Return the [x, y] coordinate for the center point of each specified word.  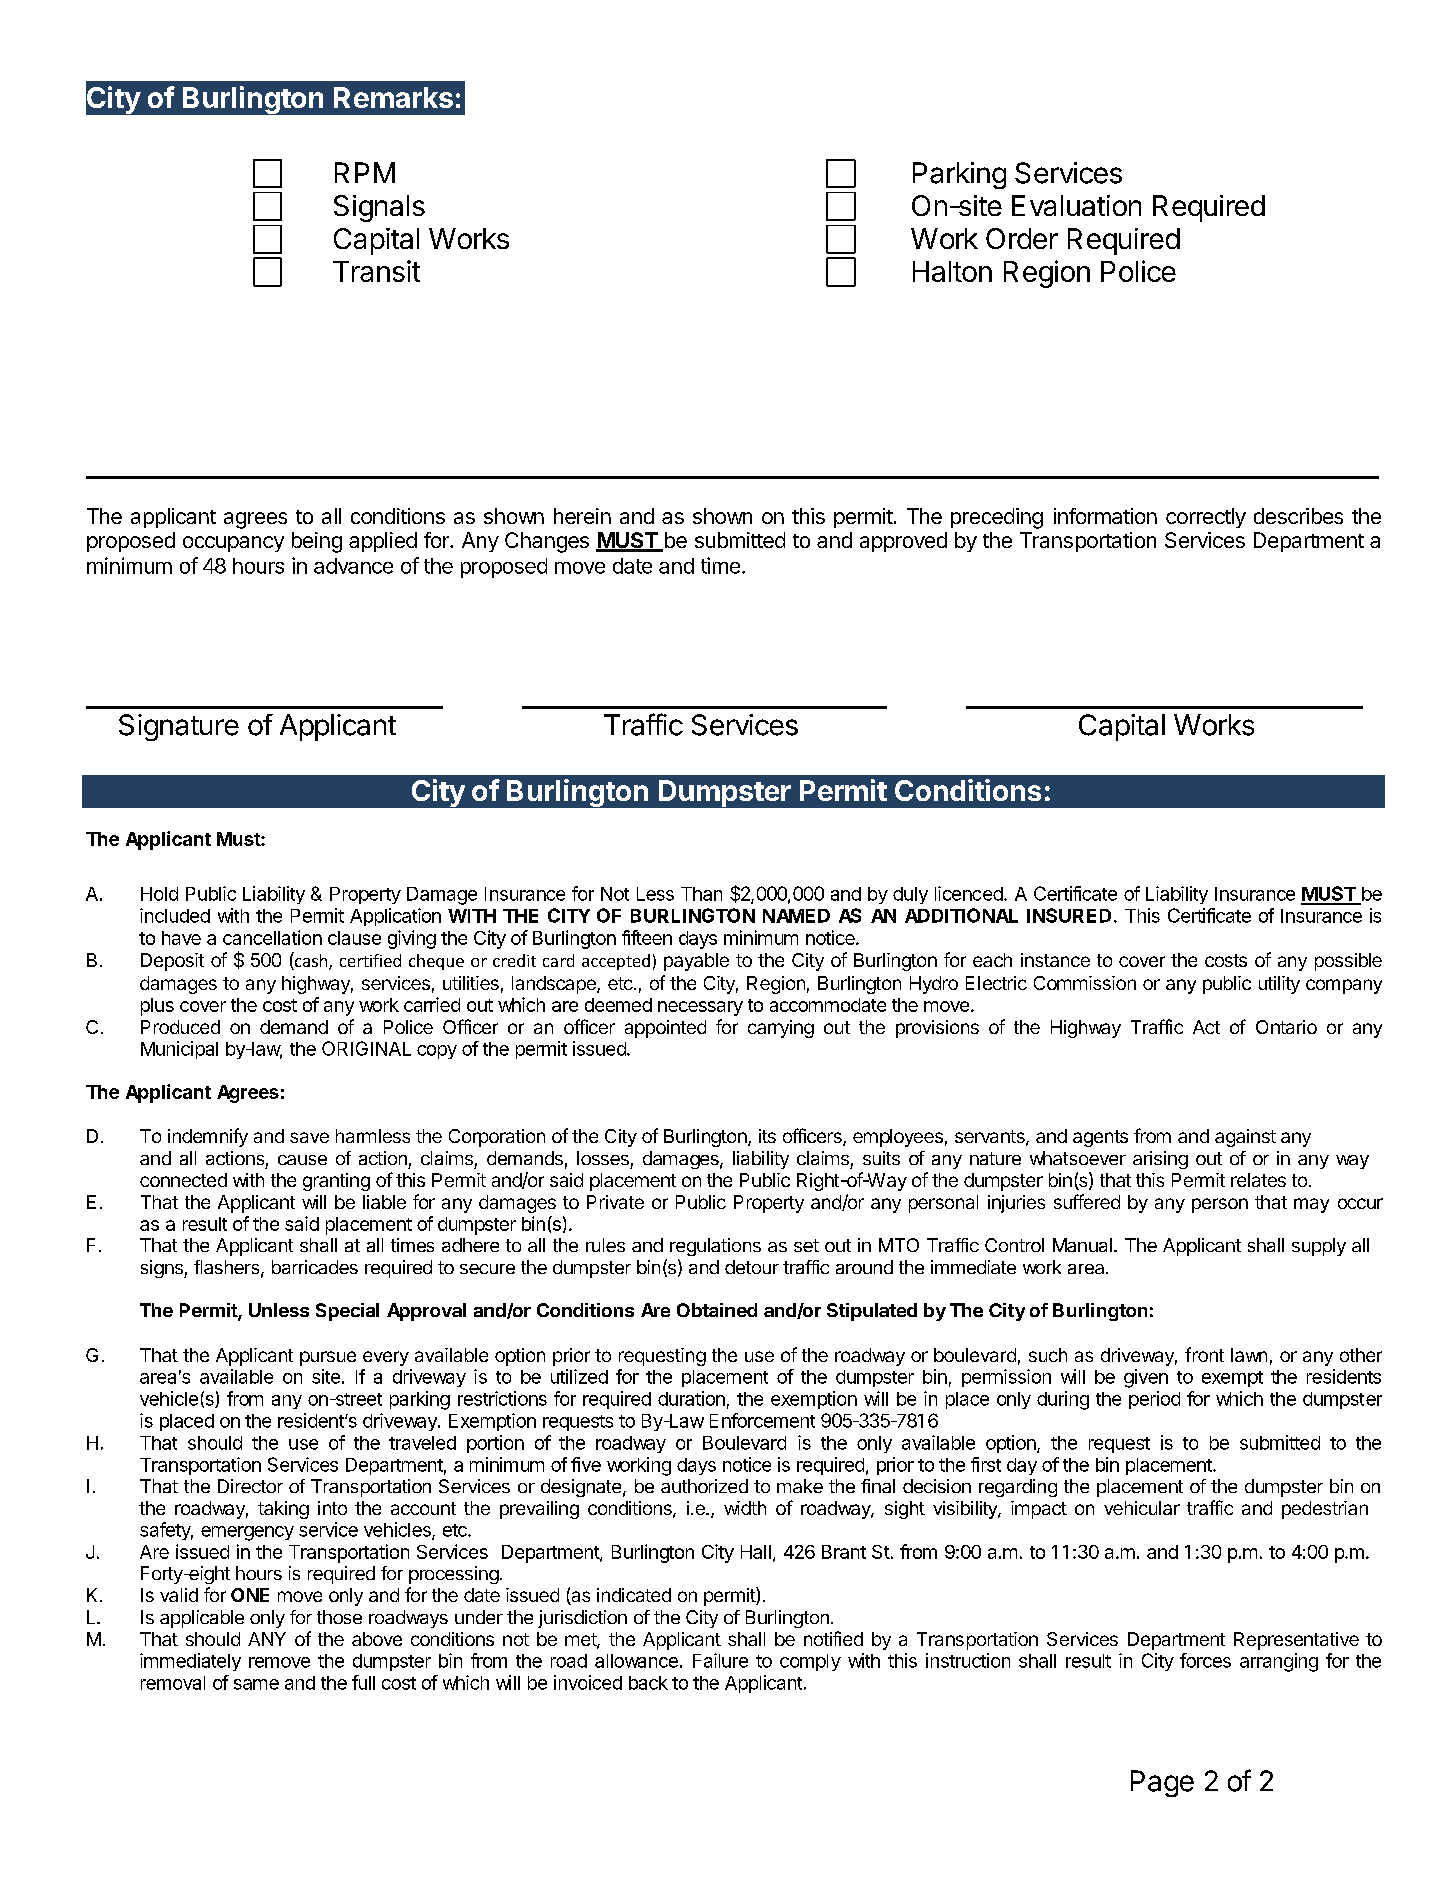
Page [1162, 1783]
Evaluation [1076, 205]
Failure [720, 1660]
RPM [365, 172]
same [256, 1684]
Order [1022, 238]
